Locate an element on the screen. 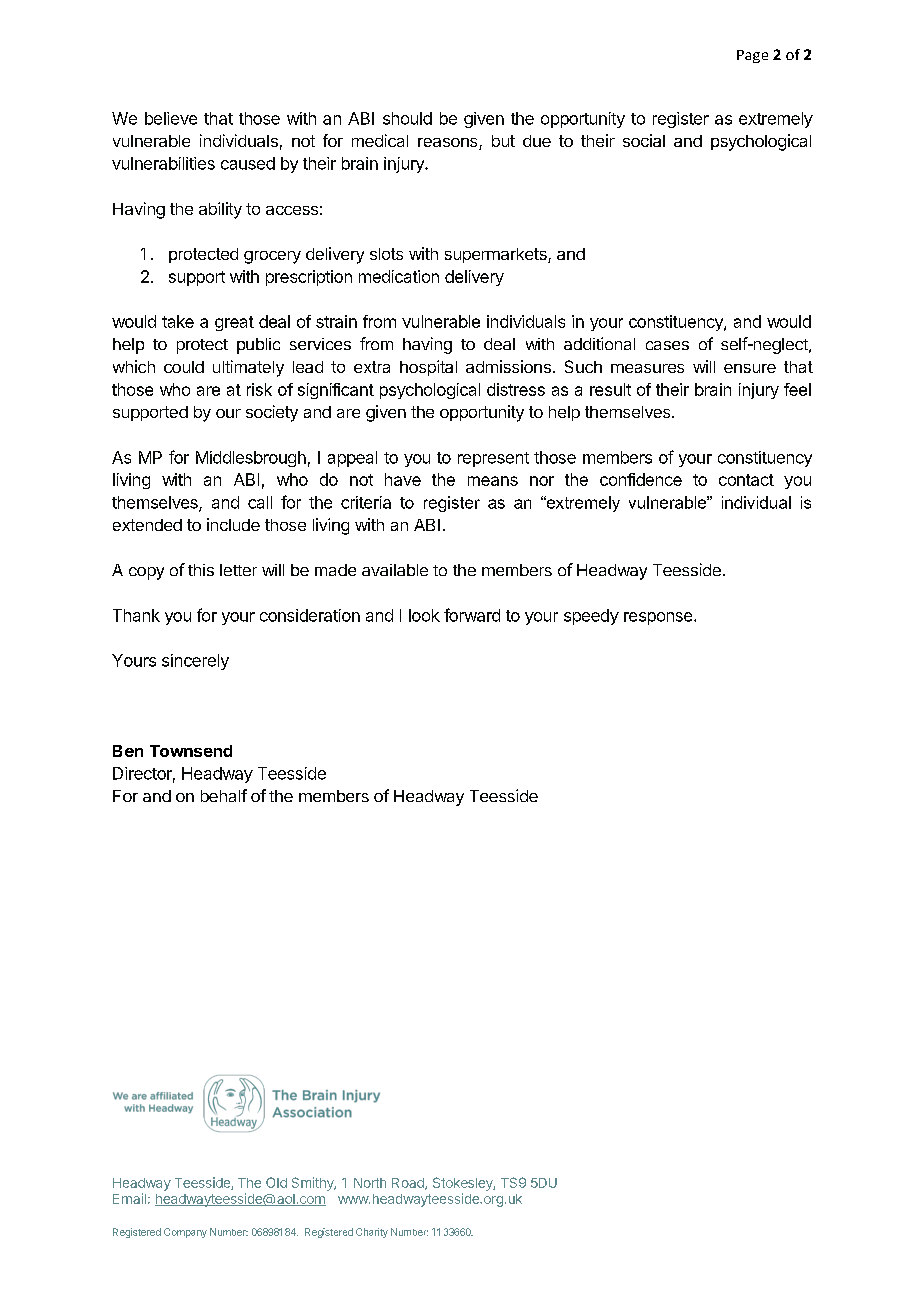  Middlesbrough is located at coordinates (251, 459).
